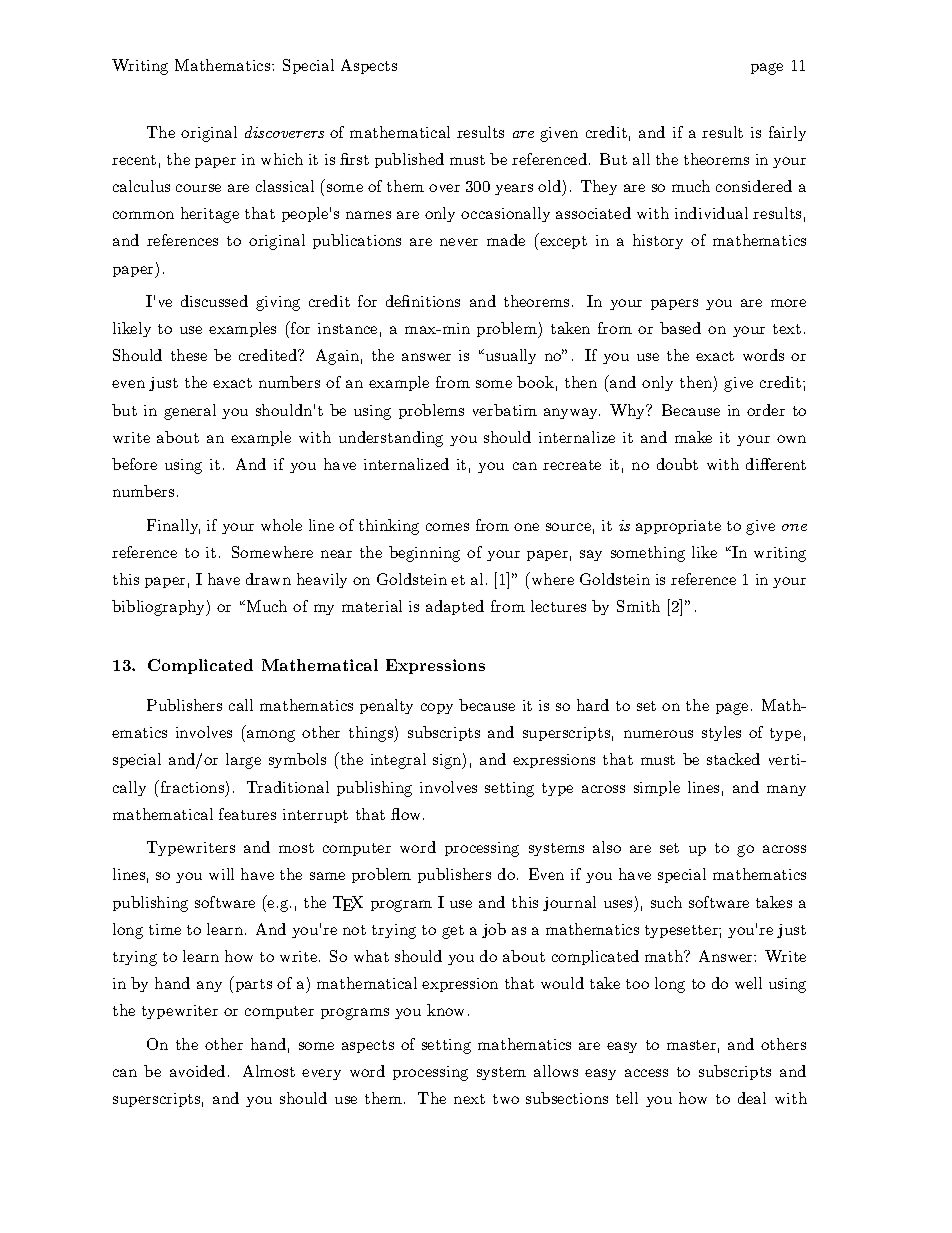 The width and height of the screenshot is (952, 1233). Describe the element at coordinates (221, 874) in the screenshot. I see `will` at that location.
